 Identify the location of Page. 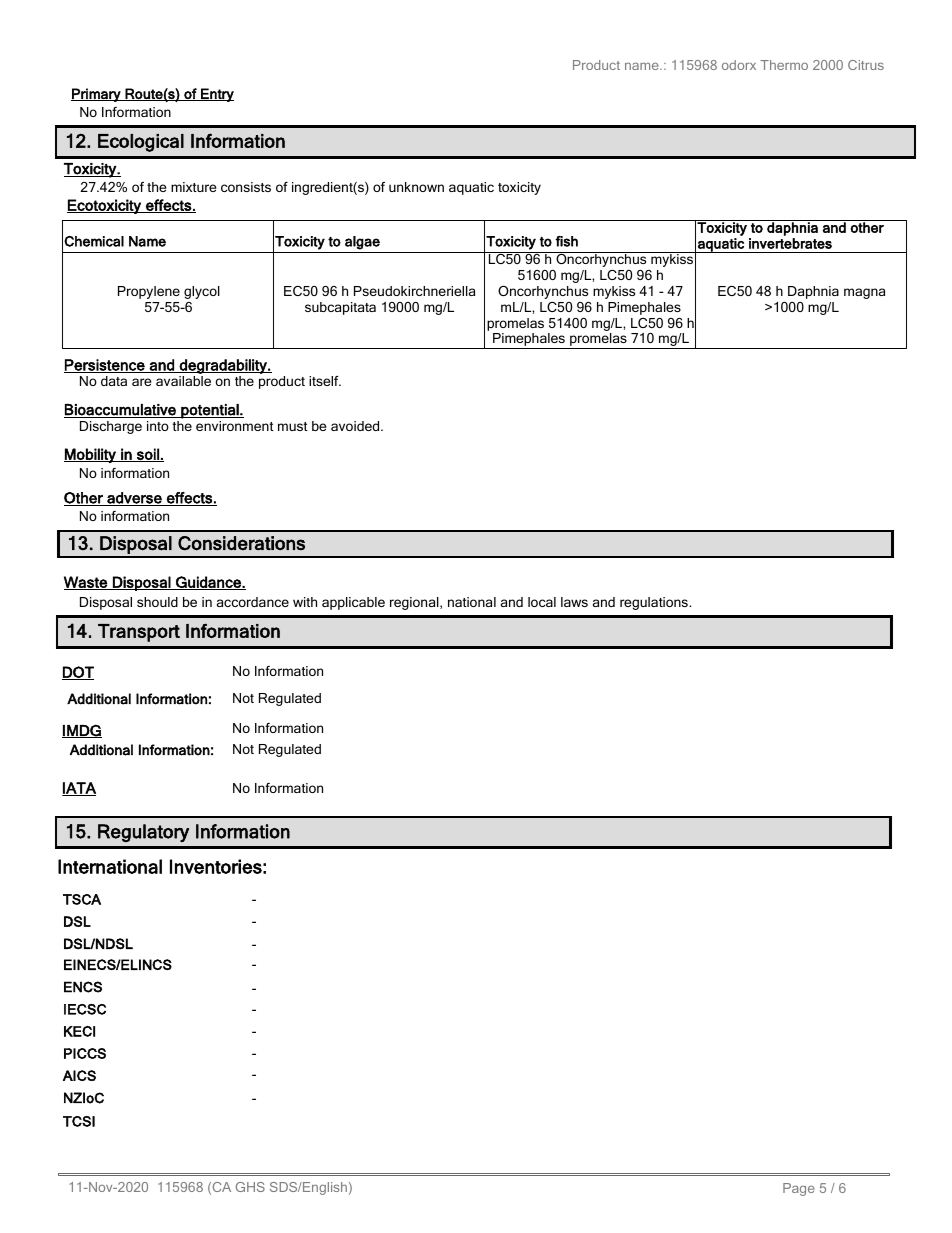
(798, 1189).
